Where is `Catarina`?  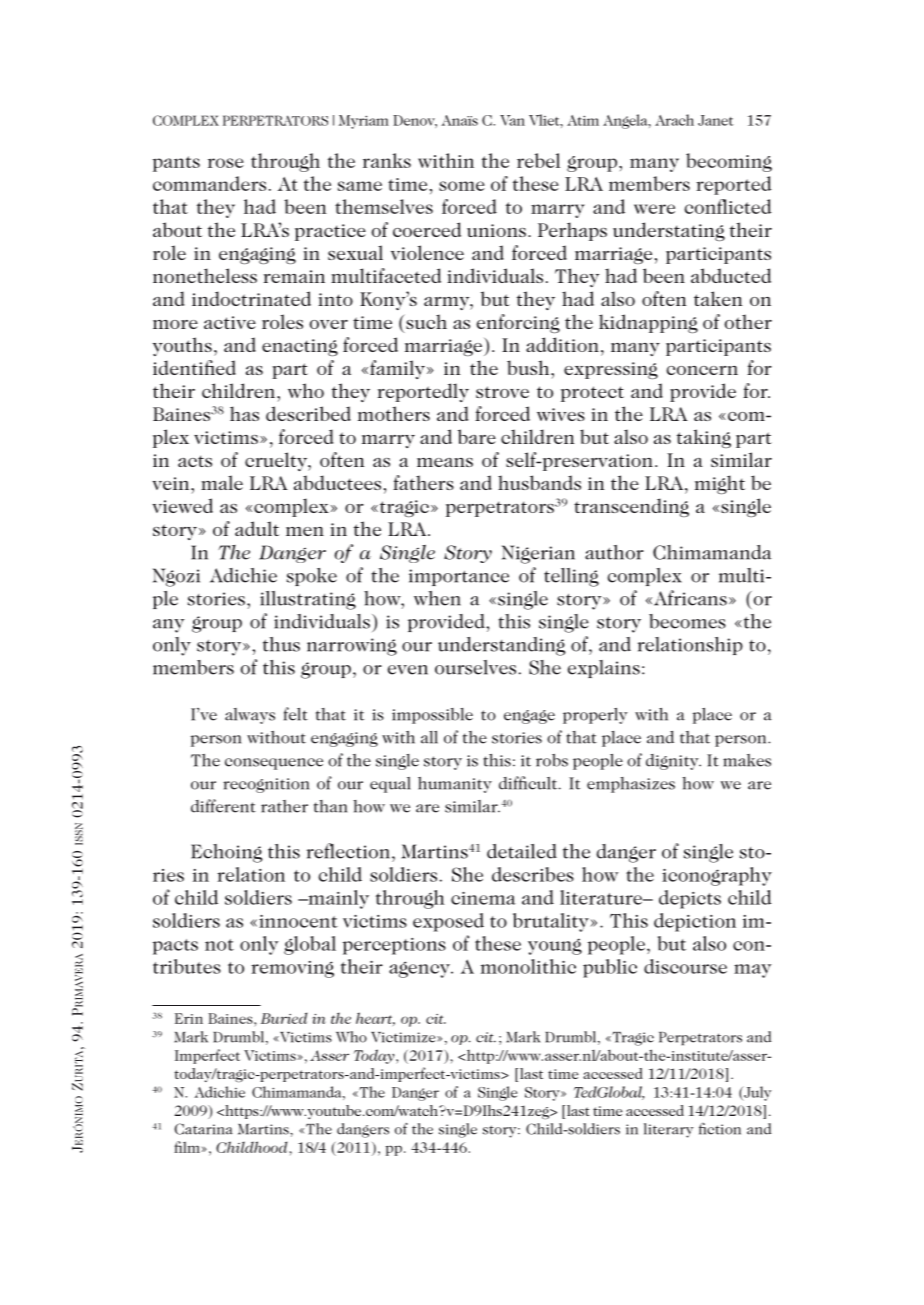
Catarina is located at coordinates (203, 1129).
